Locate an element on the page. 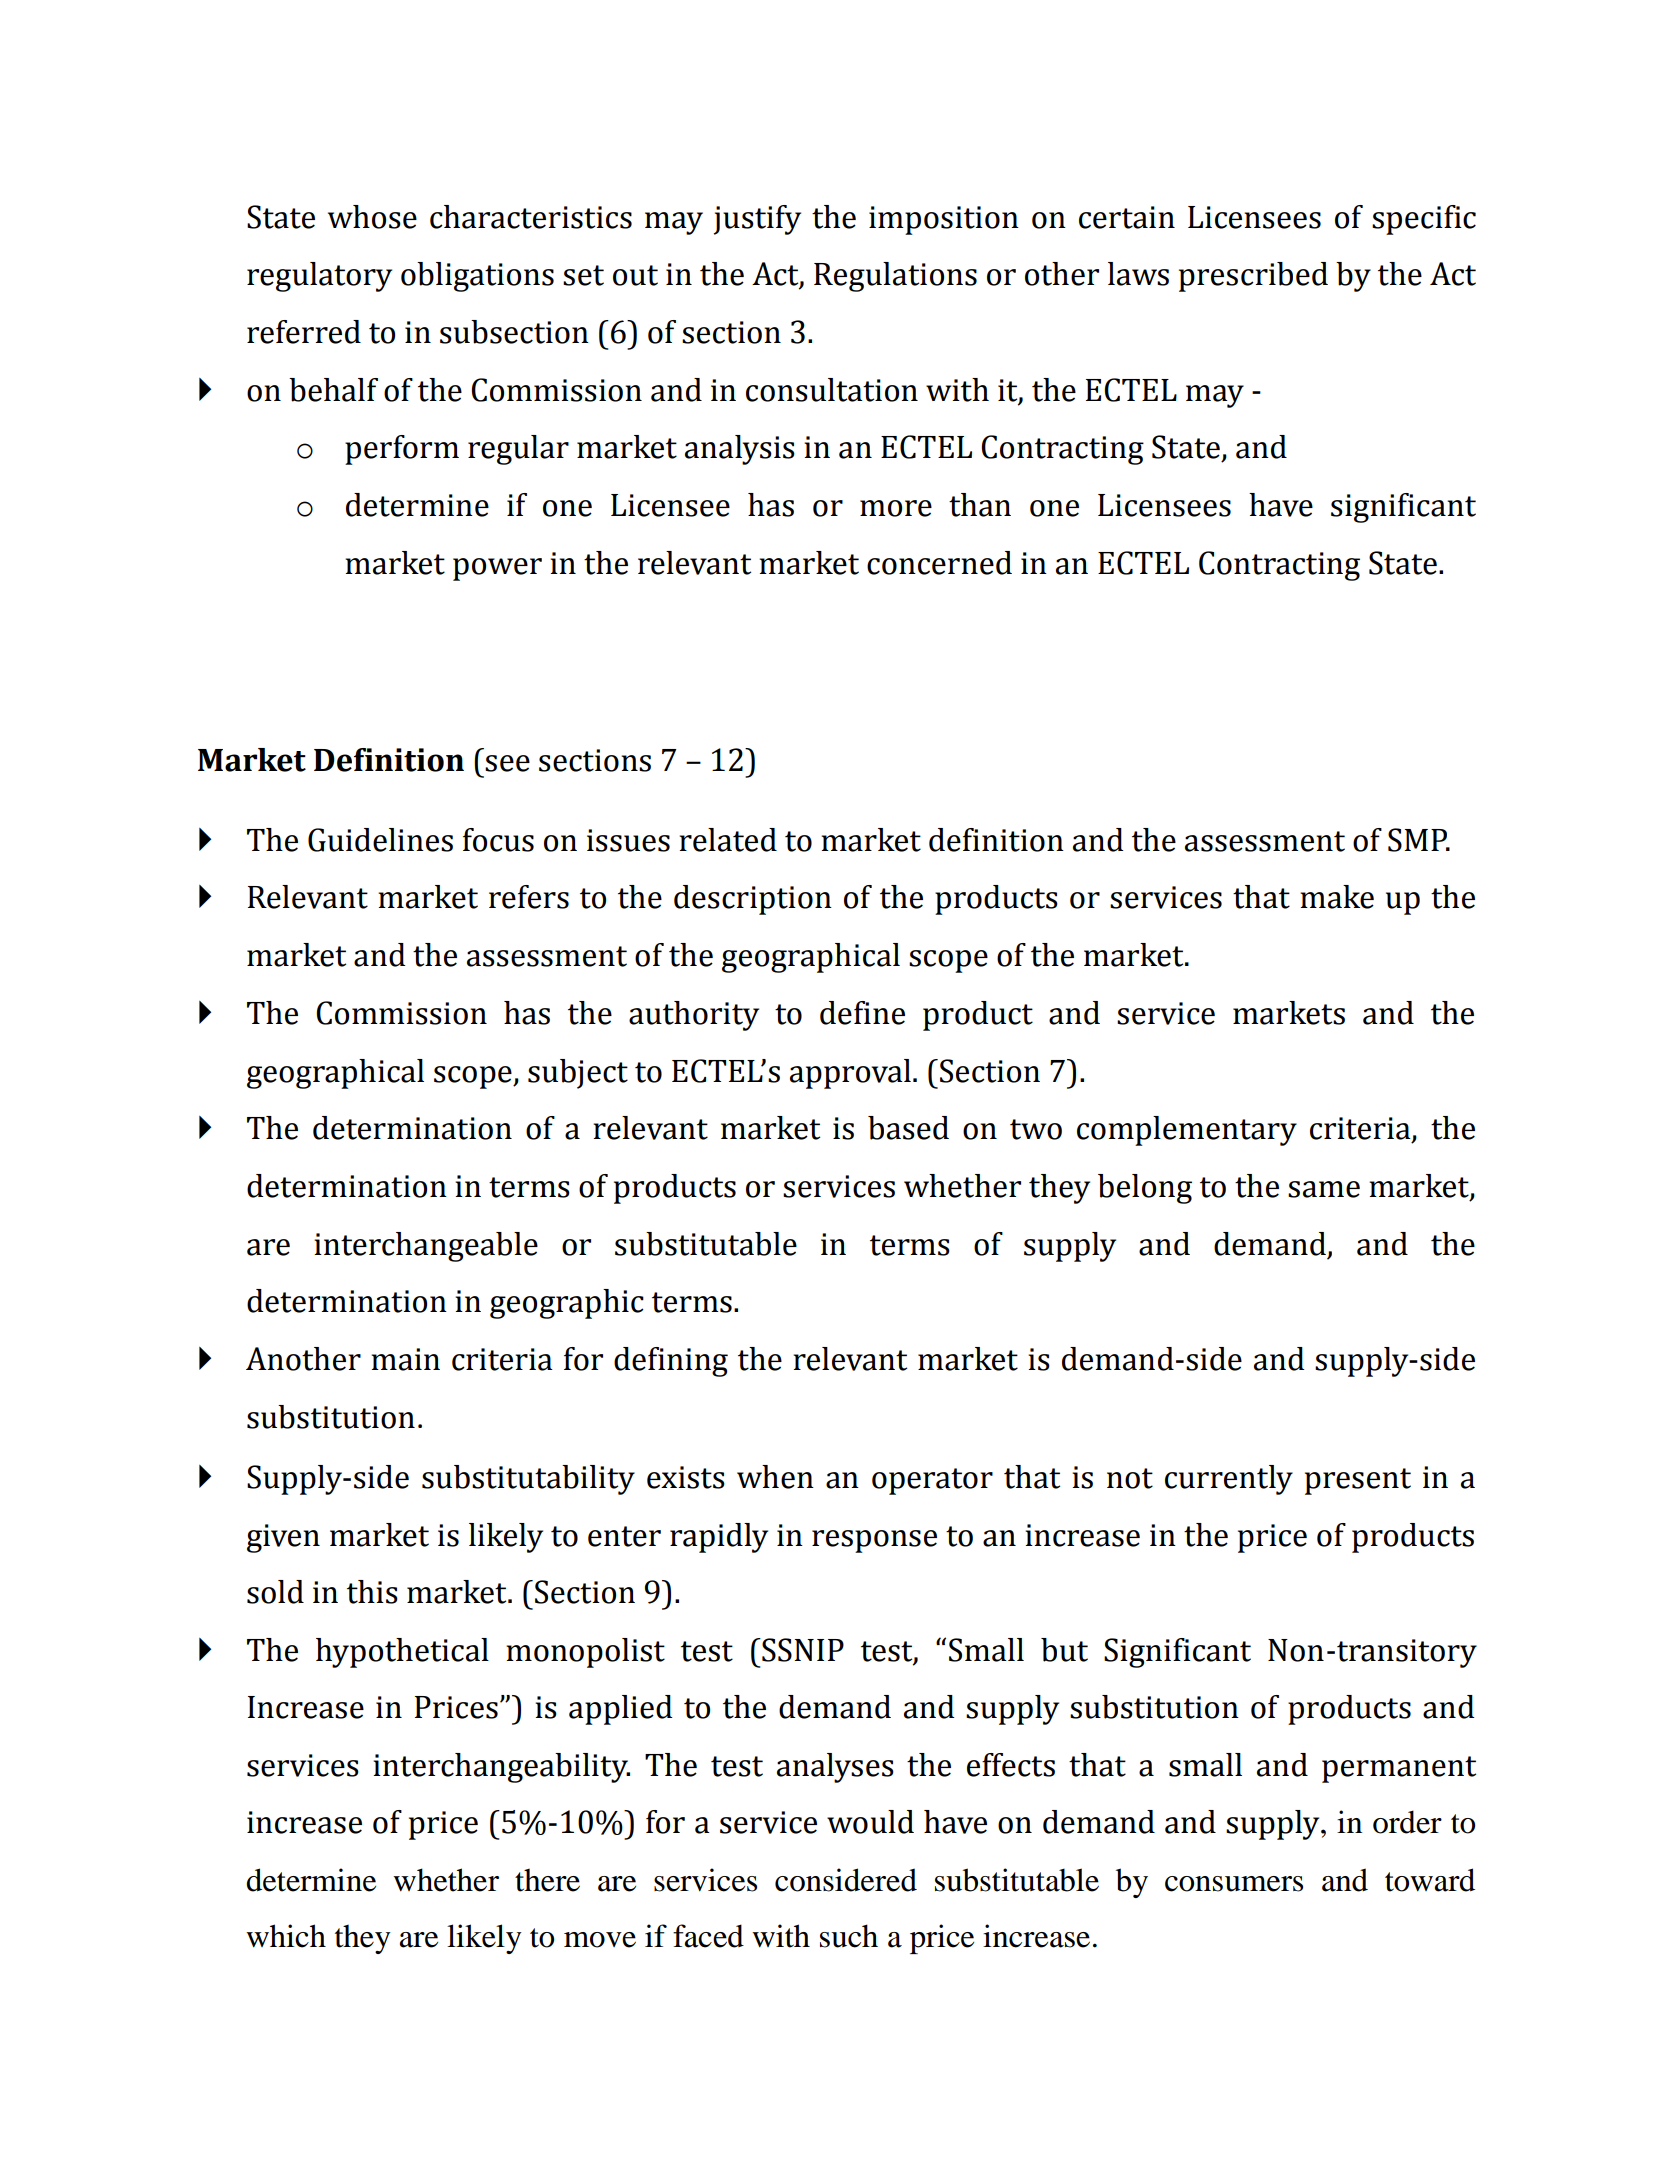 The height and width of the document is (2165, 1673). obligations is located at coordinates (477, 277).
